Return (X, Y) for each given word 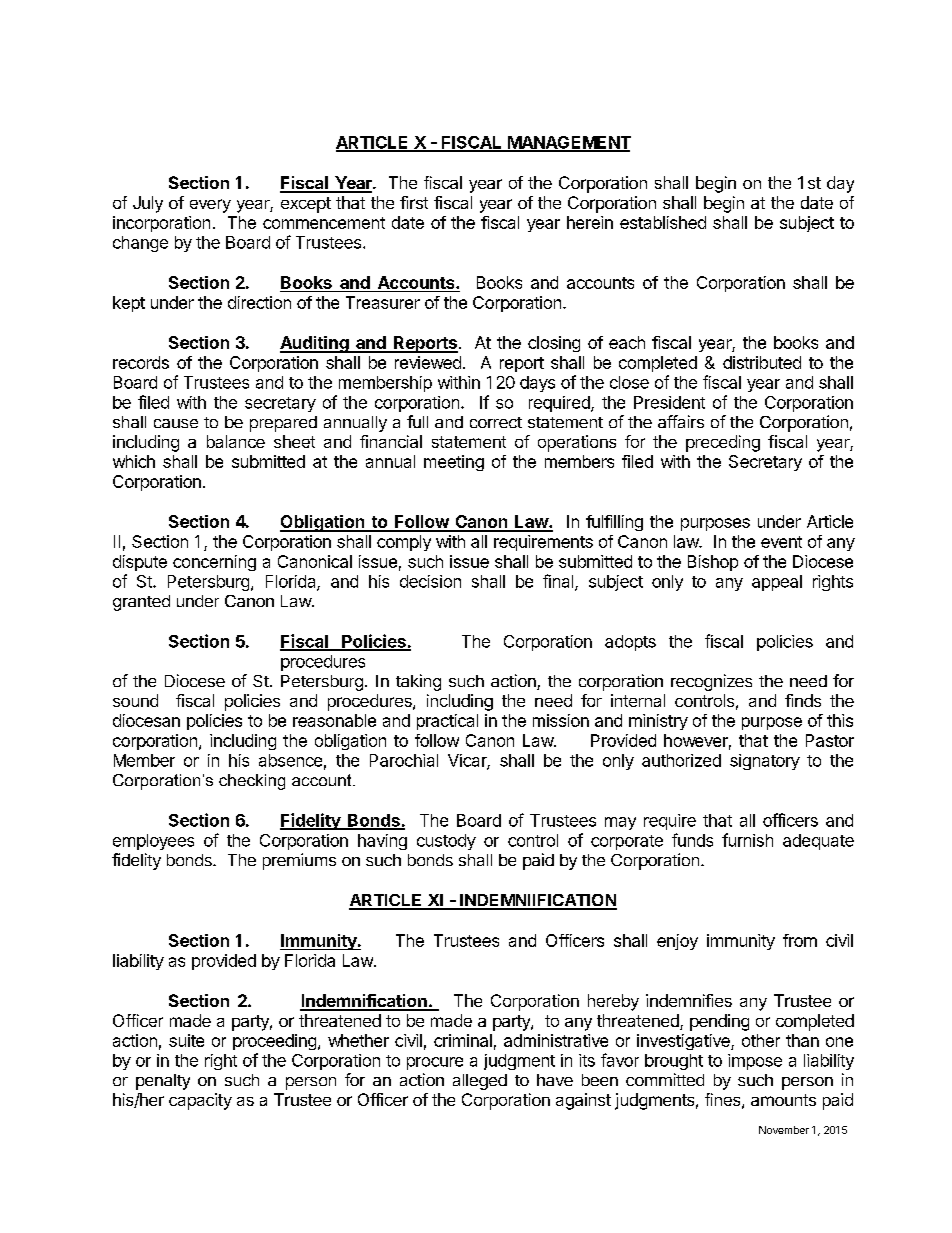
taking (418, 682)
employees (153, 842)
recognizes (711, 682)
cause (176, 423)
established (663, 222)
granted (141, 603)
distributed (762, 362)
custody (446, 842)
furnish (747, 840)
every (210, 206)
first (414, 202)
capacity (200, 1101)
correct (496, 422)
